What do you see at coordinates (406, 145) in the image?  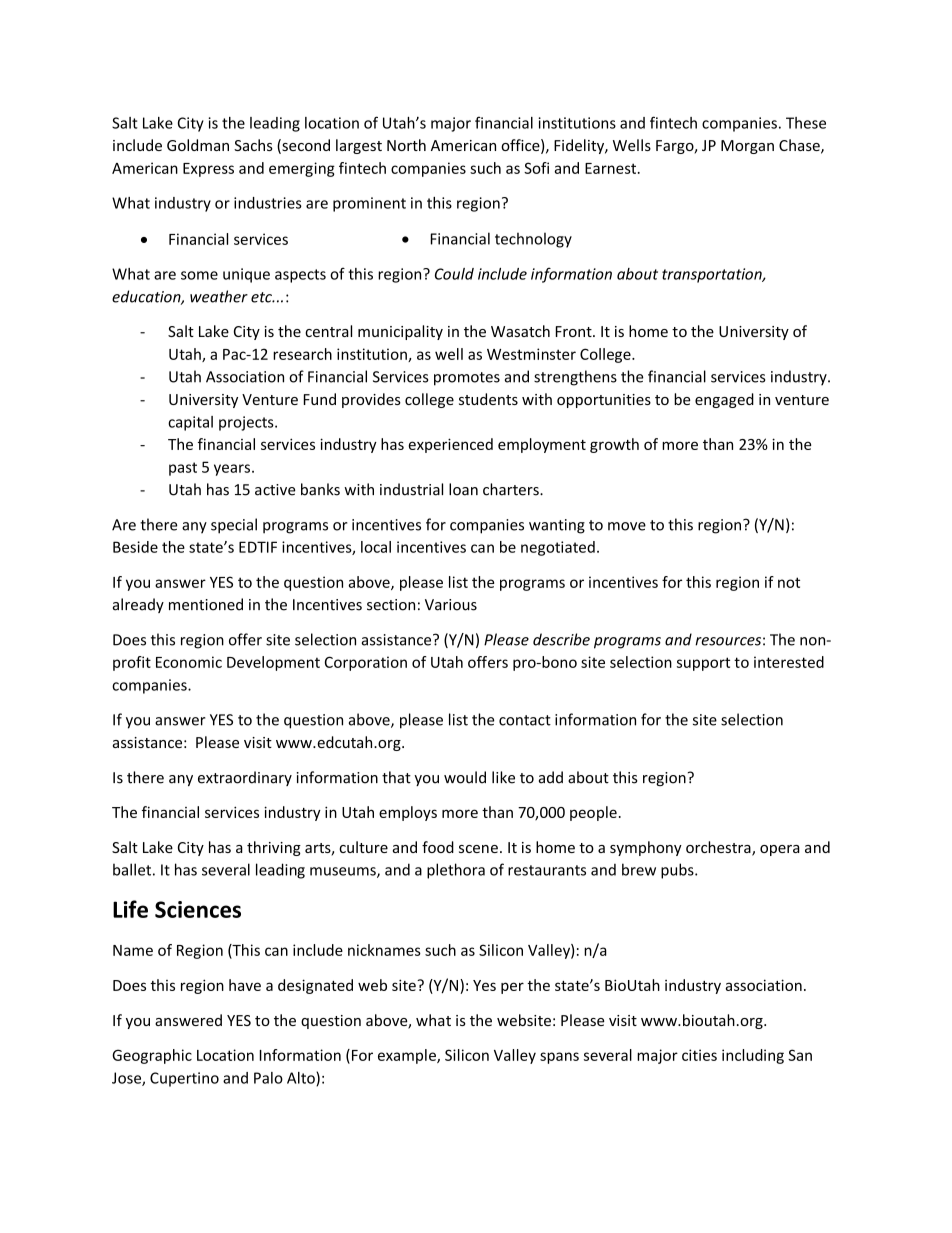 I see `North` at bounding box center [406, 145].
